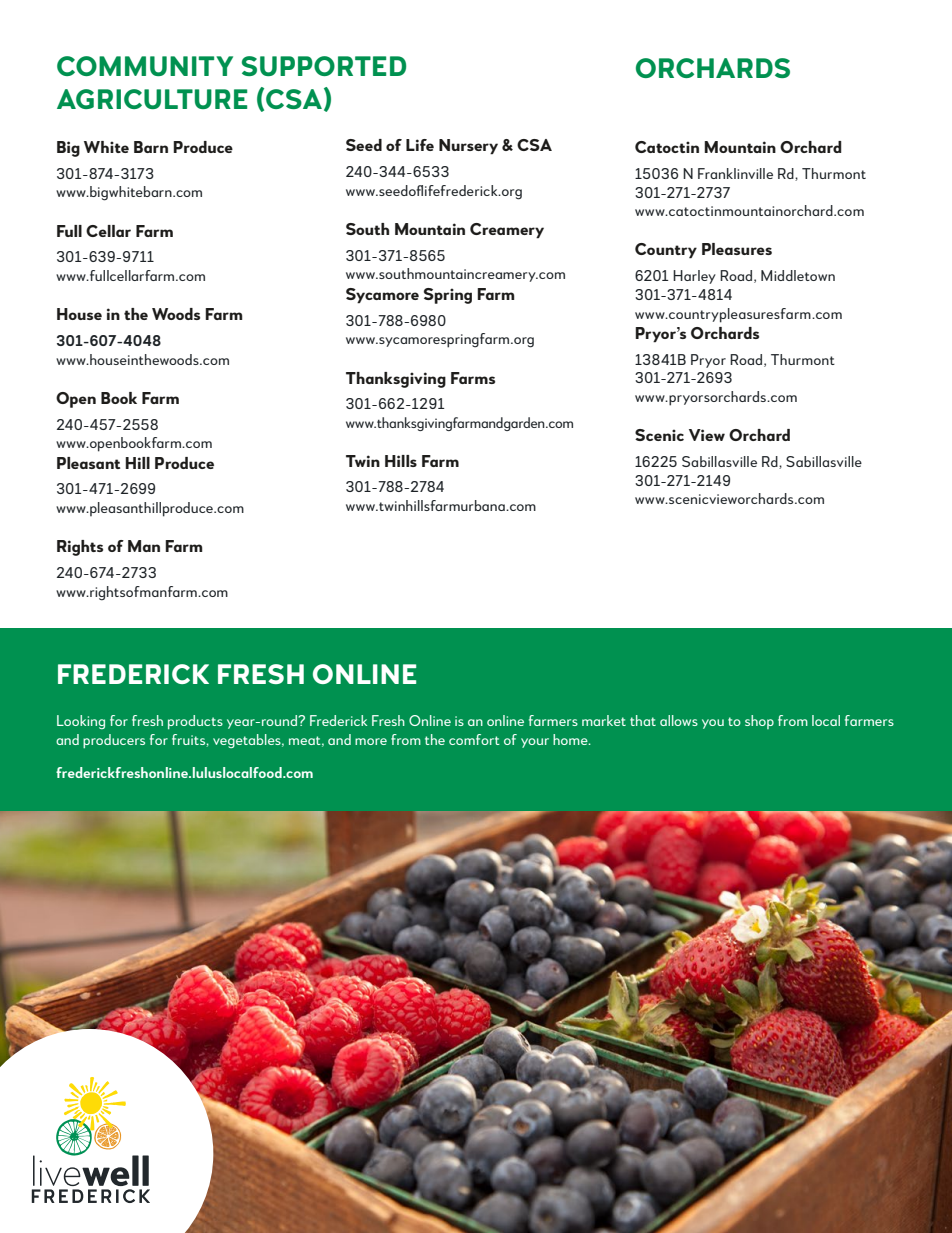 The height and width of the page is (1233, 952). What do you see at coordinates (474, 739) in the page?
I see `comfort` at bounding box center [474, 739].
